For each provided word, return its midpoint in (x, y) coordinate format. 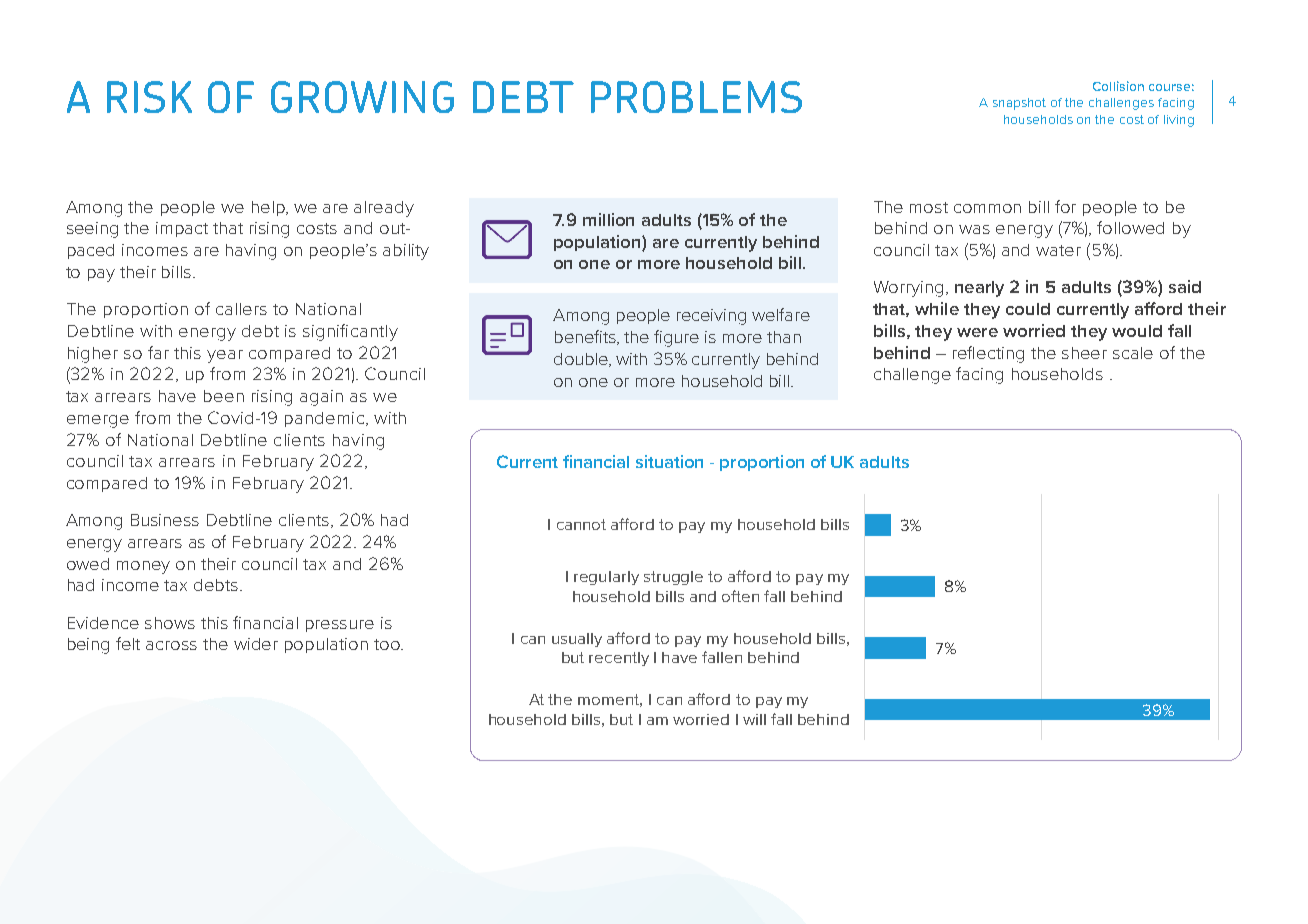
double (582, 360)
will (754, 719)
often (740, 596)
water (1058, 250)
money (143, 567)
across (171, 645)
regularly (606, 578)
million (608, 219)
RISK (149, 97)
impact (182, 229)
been (224, 396)
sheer (1084, 353)
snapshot (1019, 104)
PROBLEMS (696, 97)
